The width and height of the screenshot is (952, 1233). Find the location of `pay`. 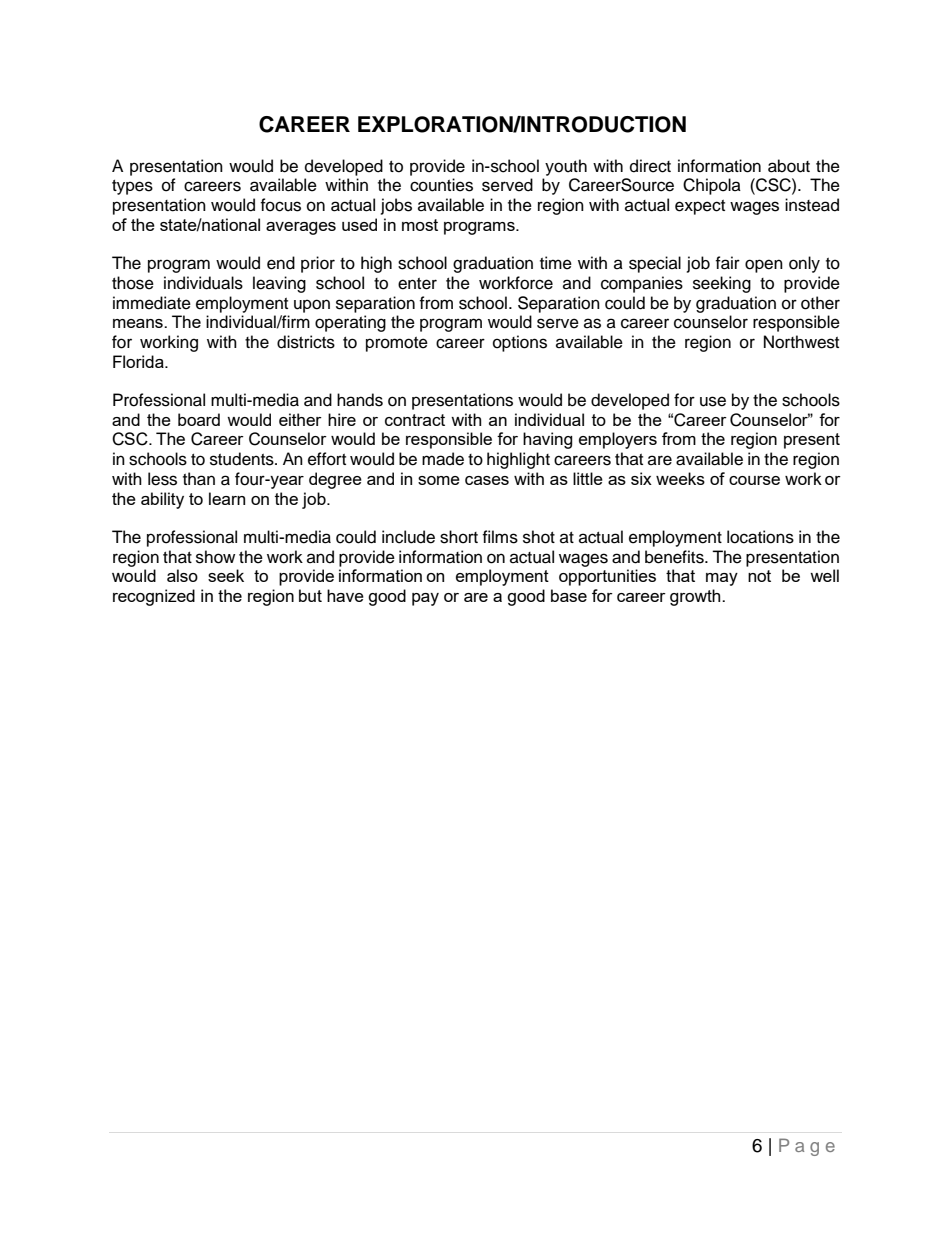

pay is located at coordinates (425, 599).
